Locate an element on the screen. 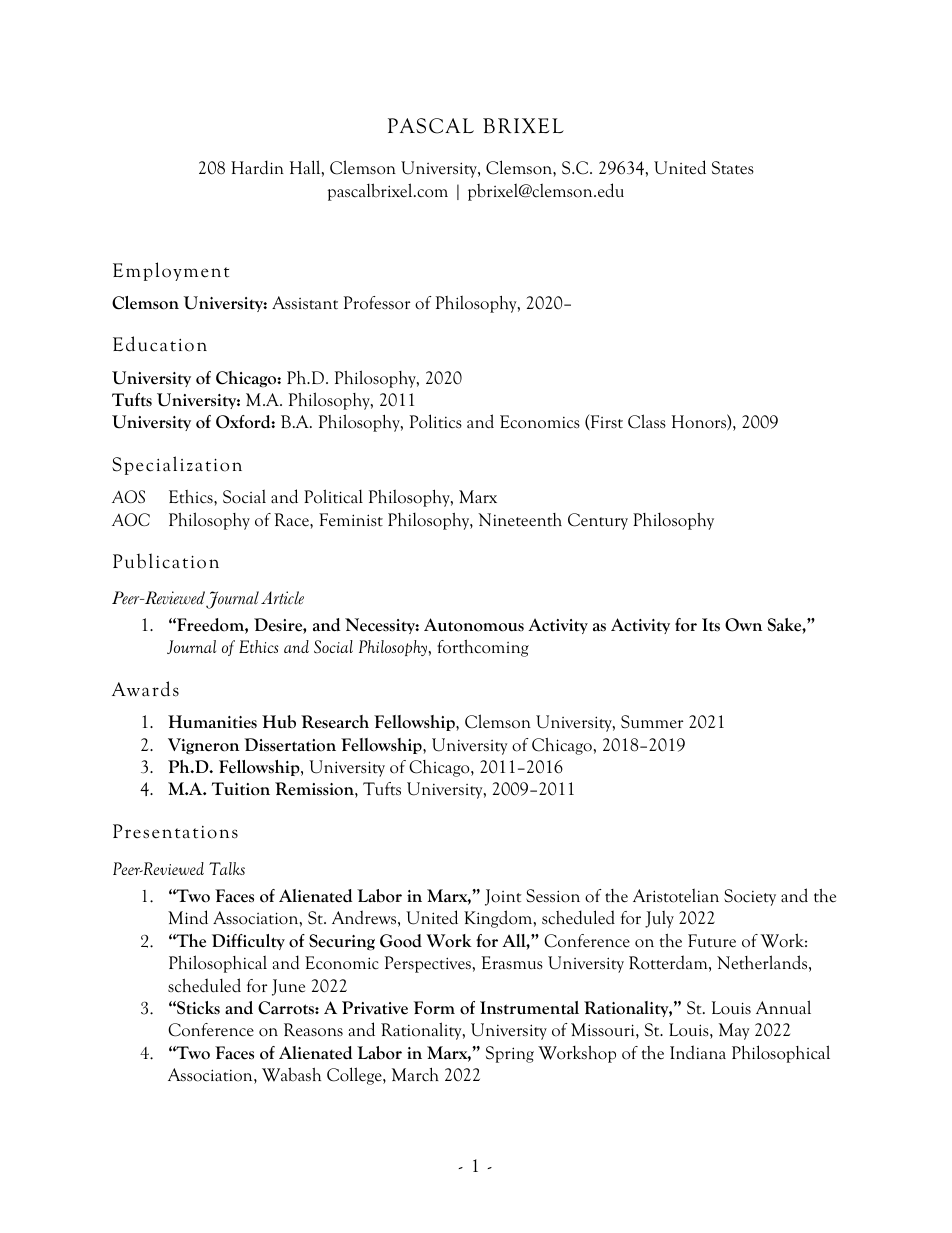 This screenshot has height=1233, width=952. Its is located at coordinates (711, 625).
